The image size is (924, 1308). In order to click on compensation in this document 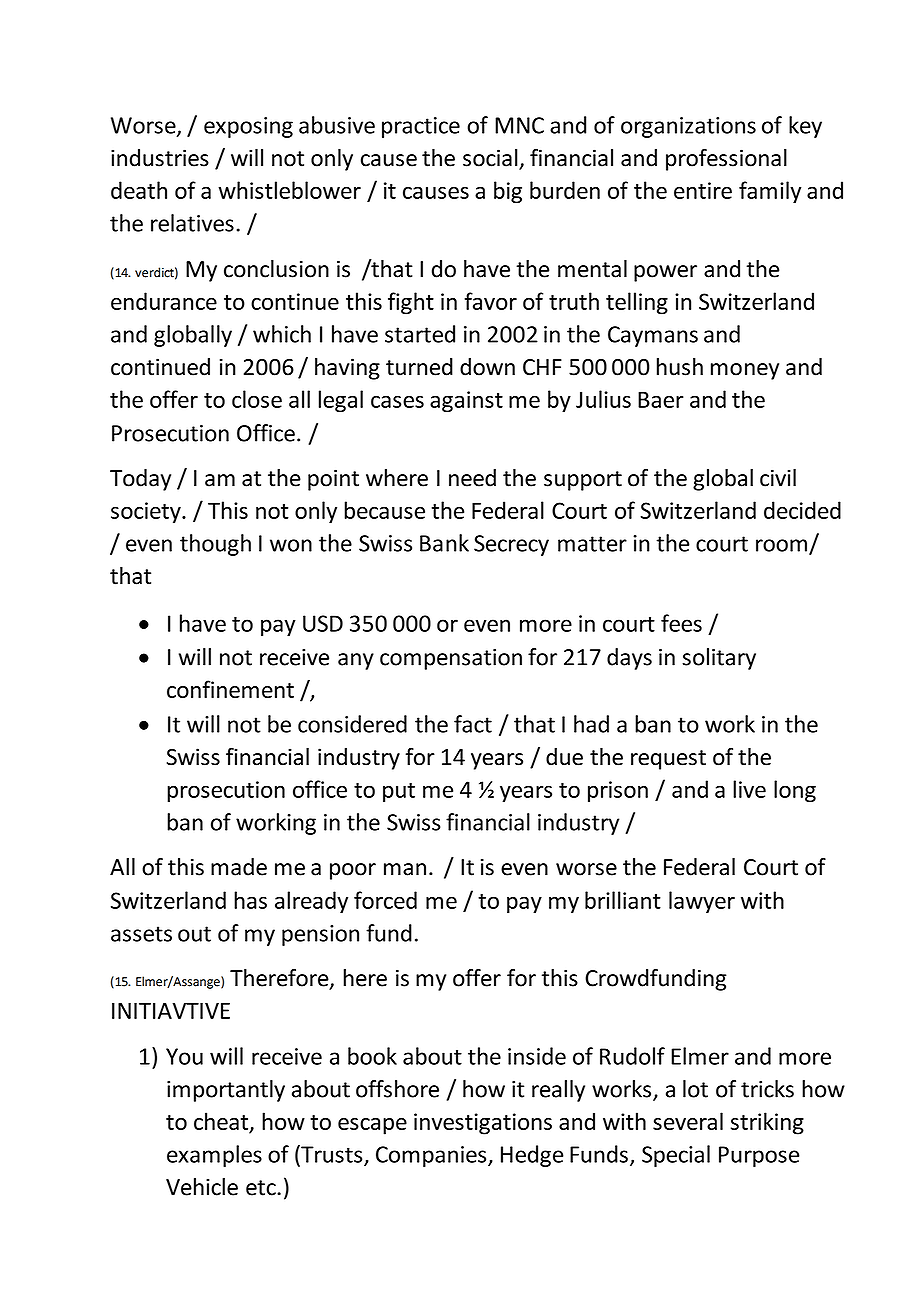, I will do `click(451, 659)`.
